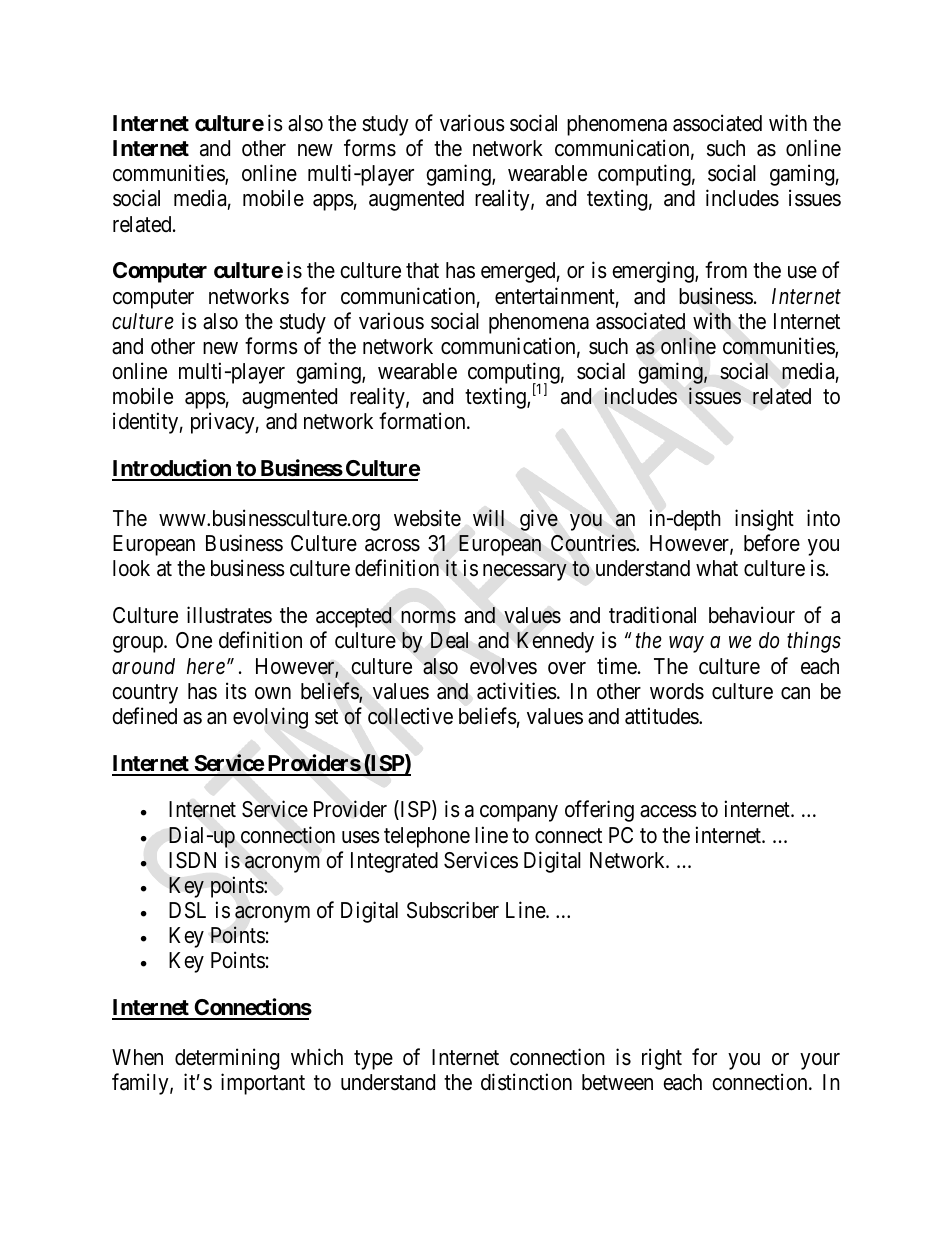 The image size is (952, 1233). What do you see at coordinates (654, 272) in the page?
I see `emerging` at bounding box center [654, 272].
